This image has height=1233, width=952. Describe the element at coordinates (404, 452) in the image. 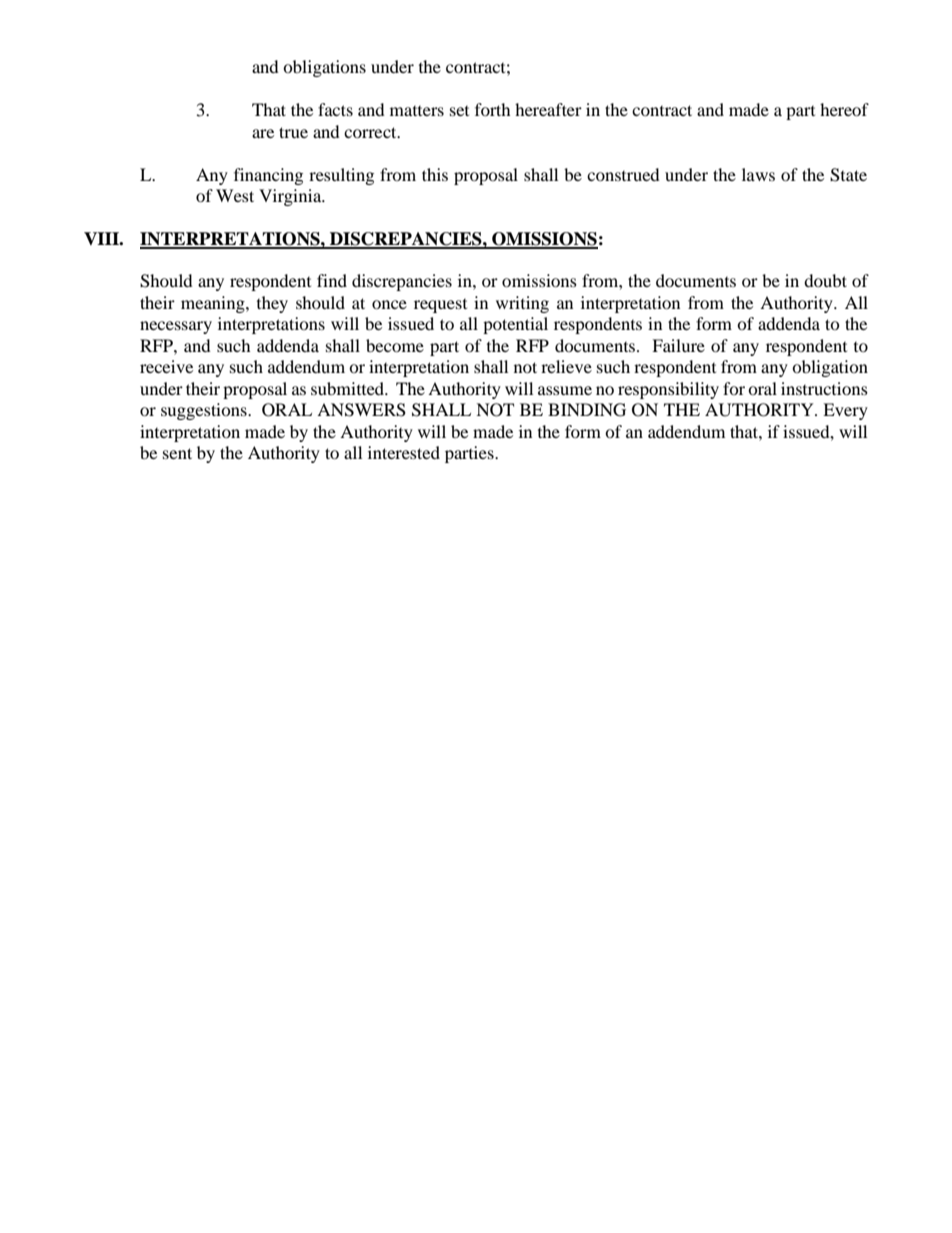

I see `interested` at that location.
